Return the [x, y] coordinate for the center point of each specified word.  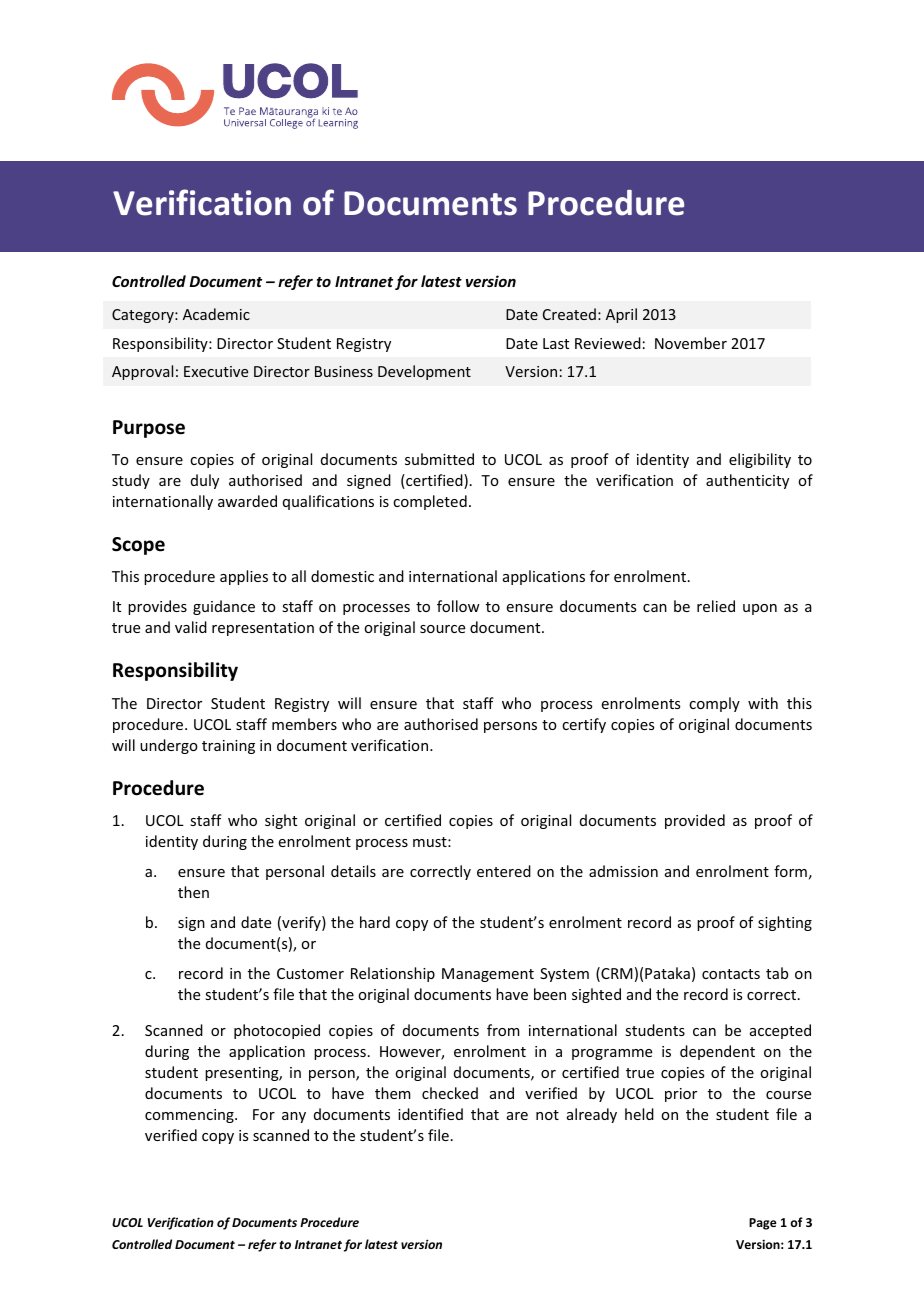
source [442, 629]
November [691, 343]
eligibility [760, 460]
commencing [190, 1116]
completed [430, 502]
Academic [216, 314]
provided [695, 821]
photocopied [277, 1031]
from [503, 1030]
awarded [247, 501]
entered [504, 871]
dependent [717, 1052]
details [353, 871]
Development [424, 372]
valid [191, 627]
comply [714, 704]
